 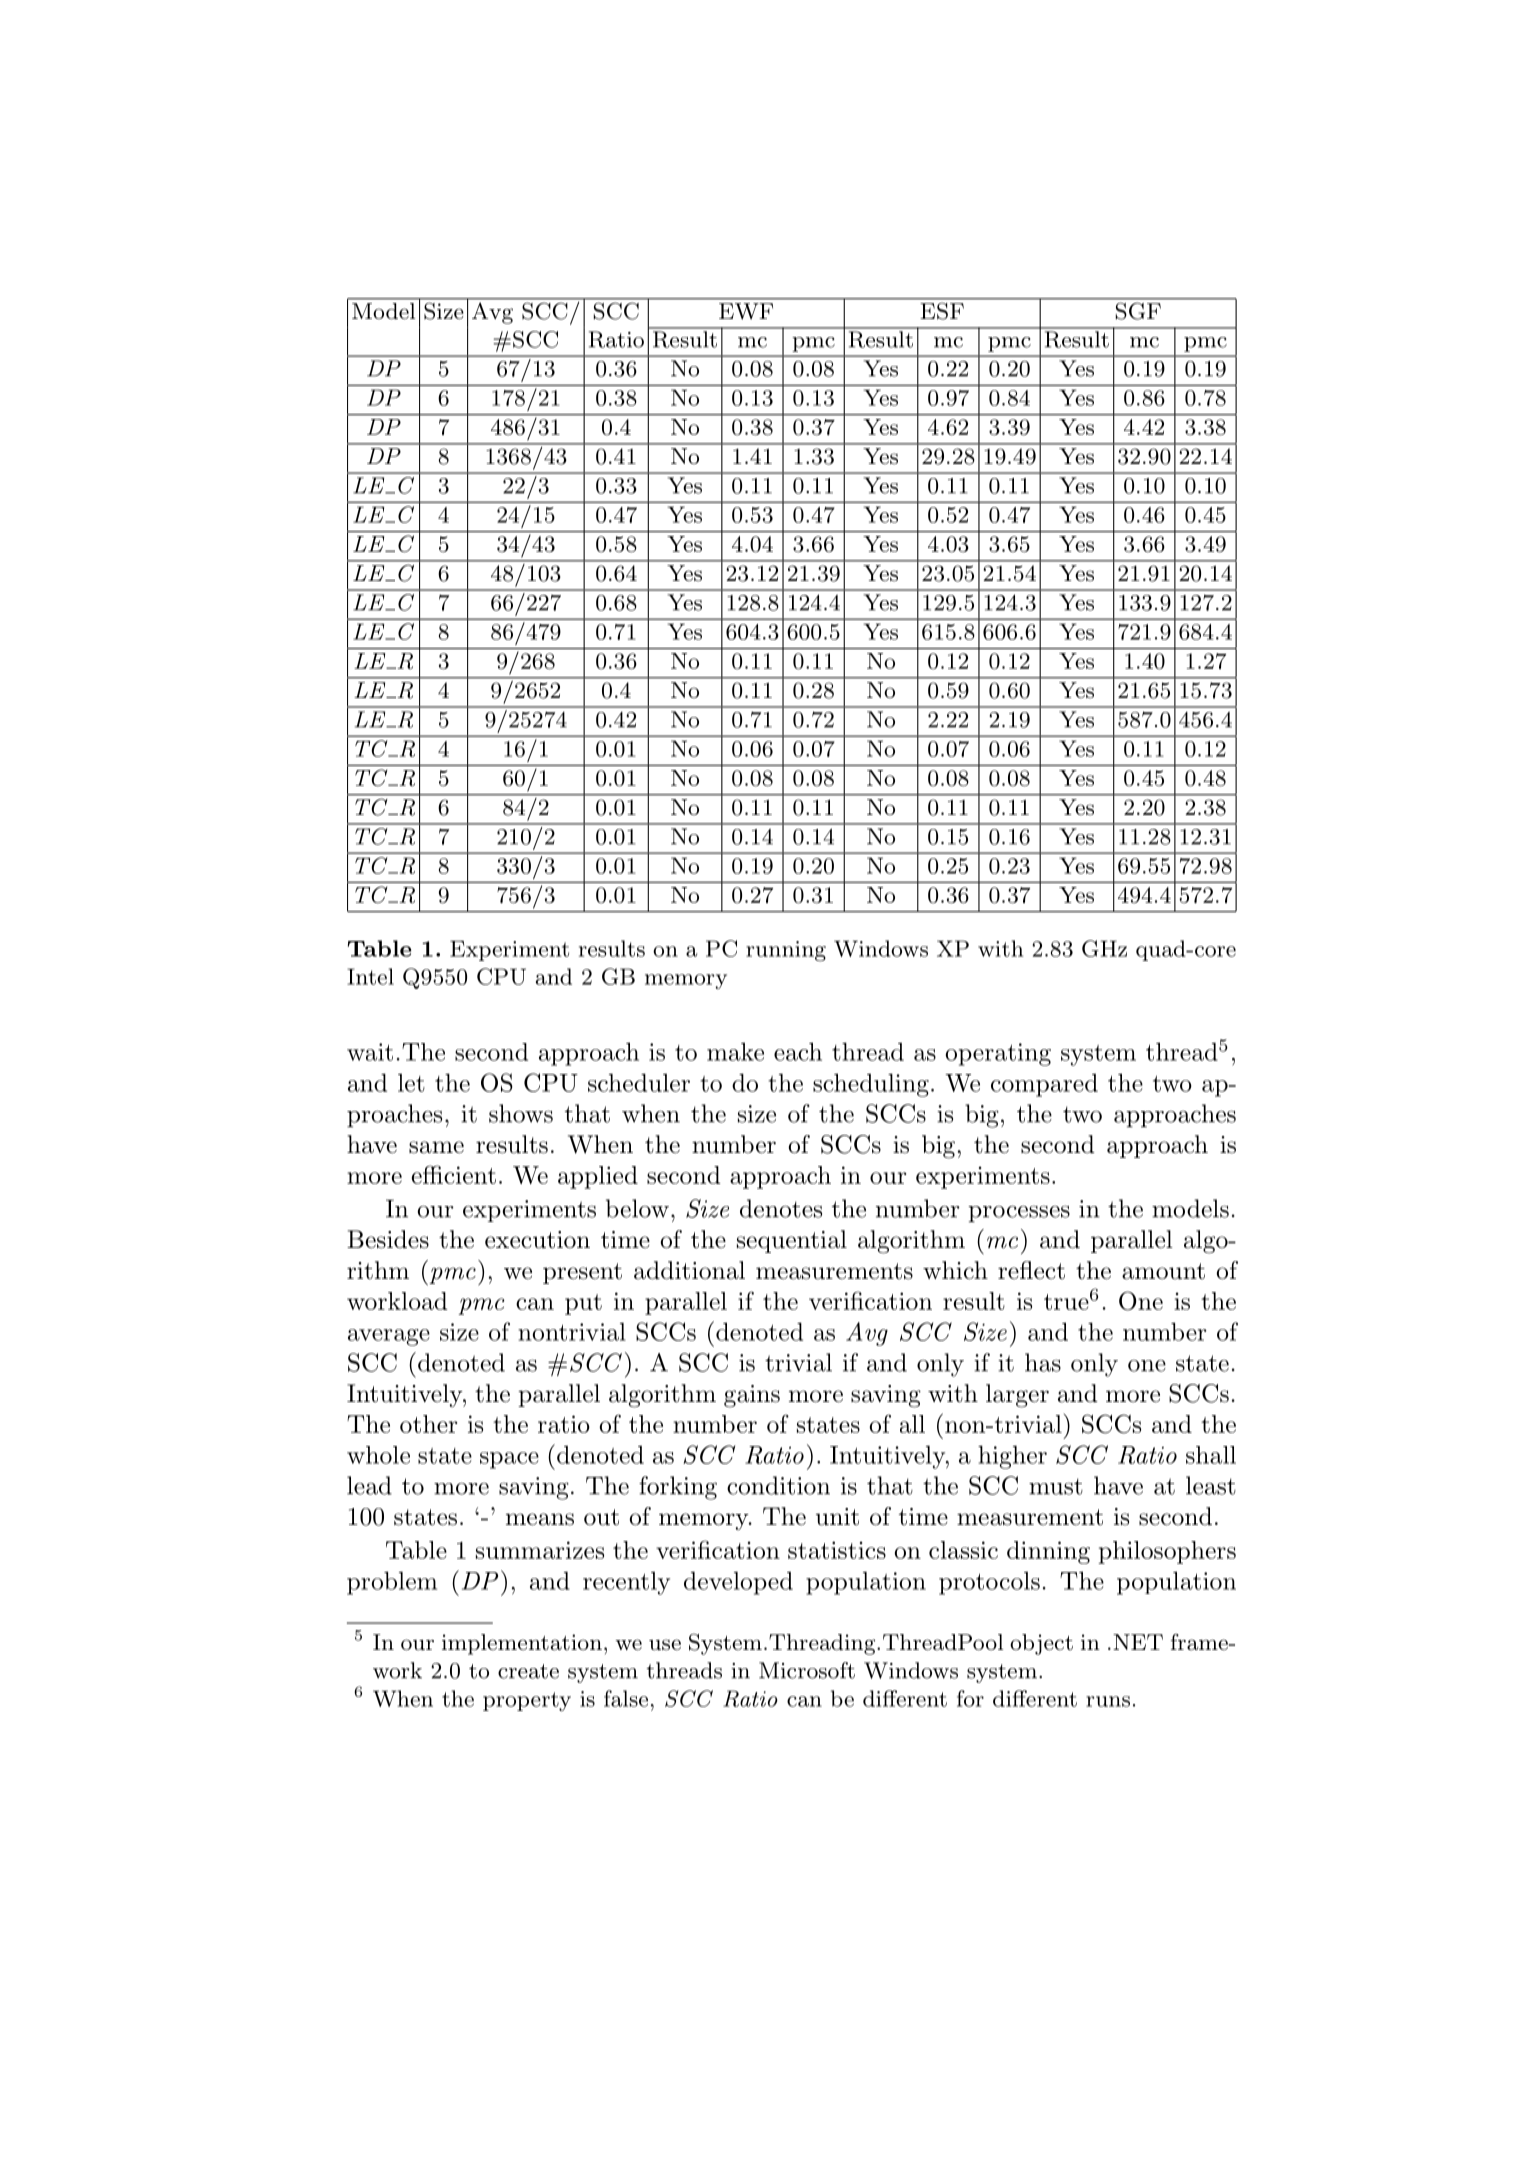 I want to click on ESF, so click(x=942, y=311).
